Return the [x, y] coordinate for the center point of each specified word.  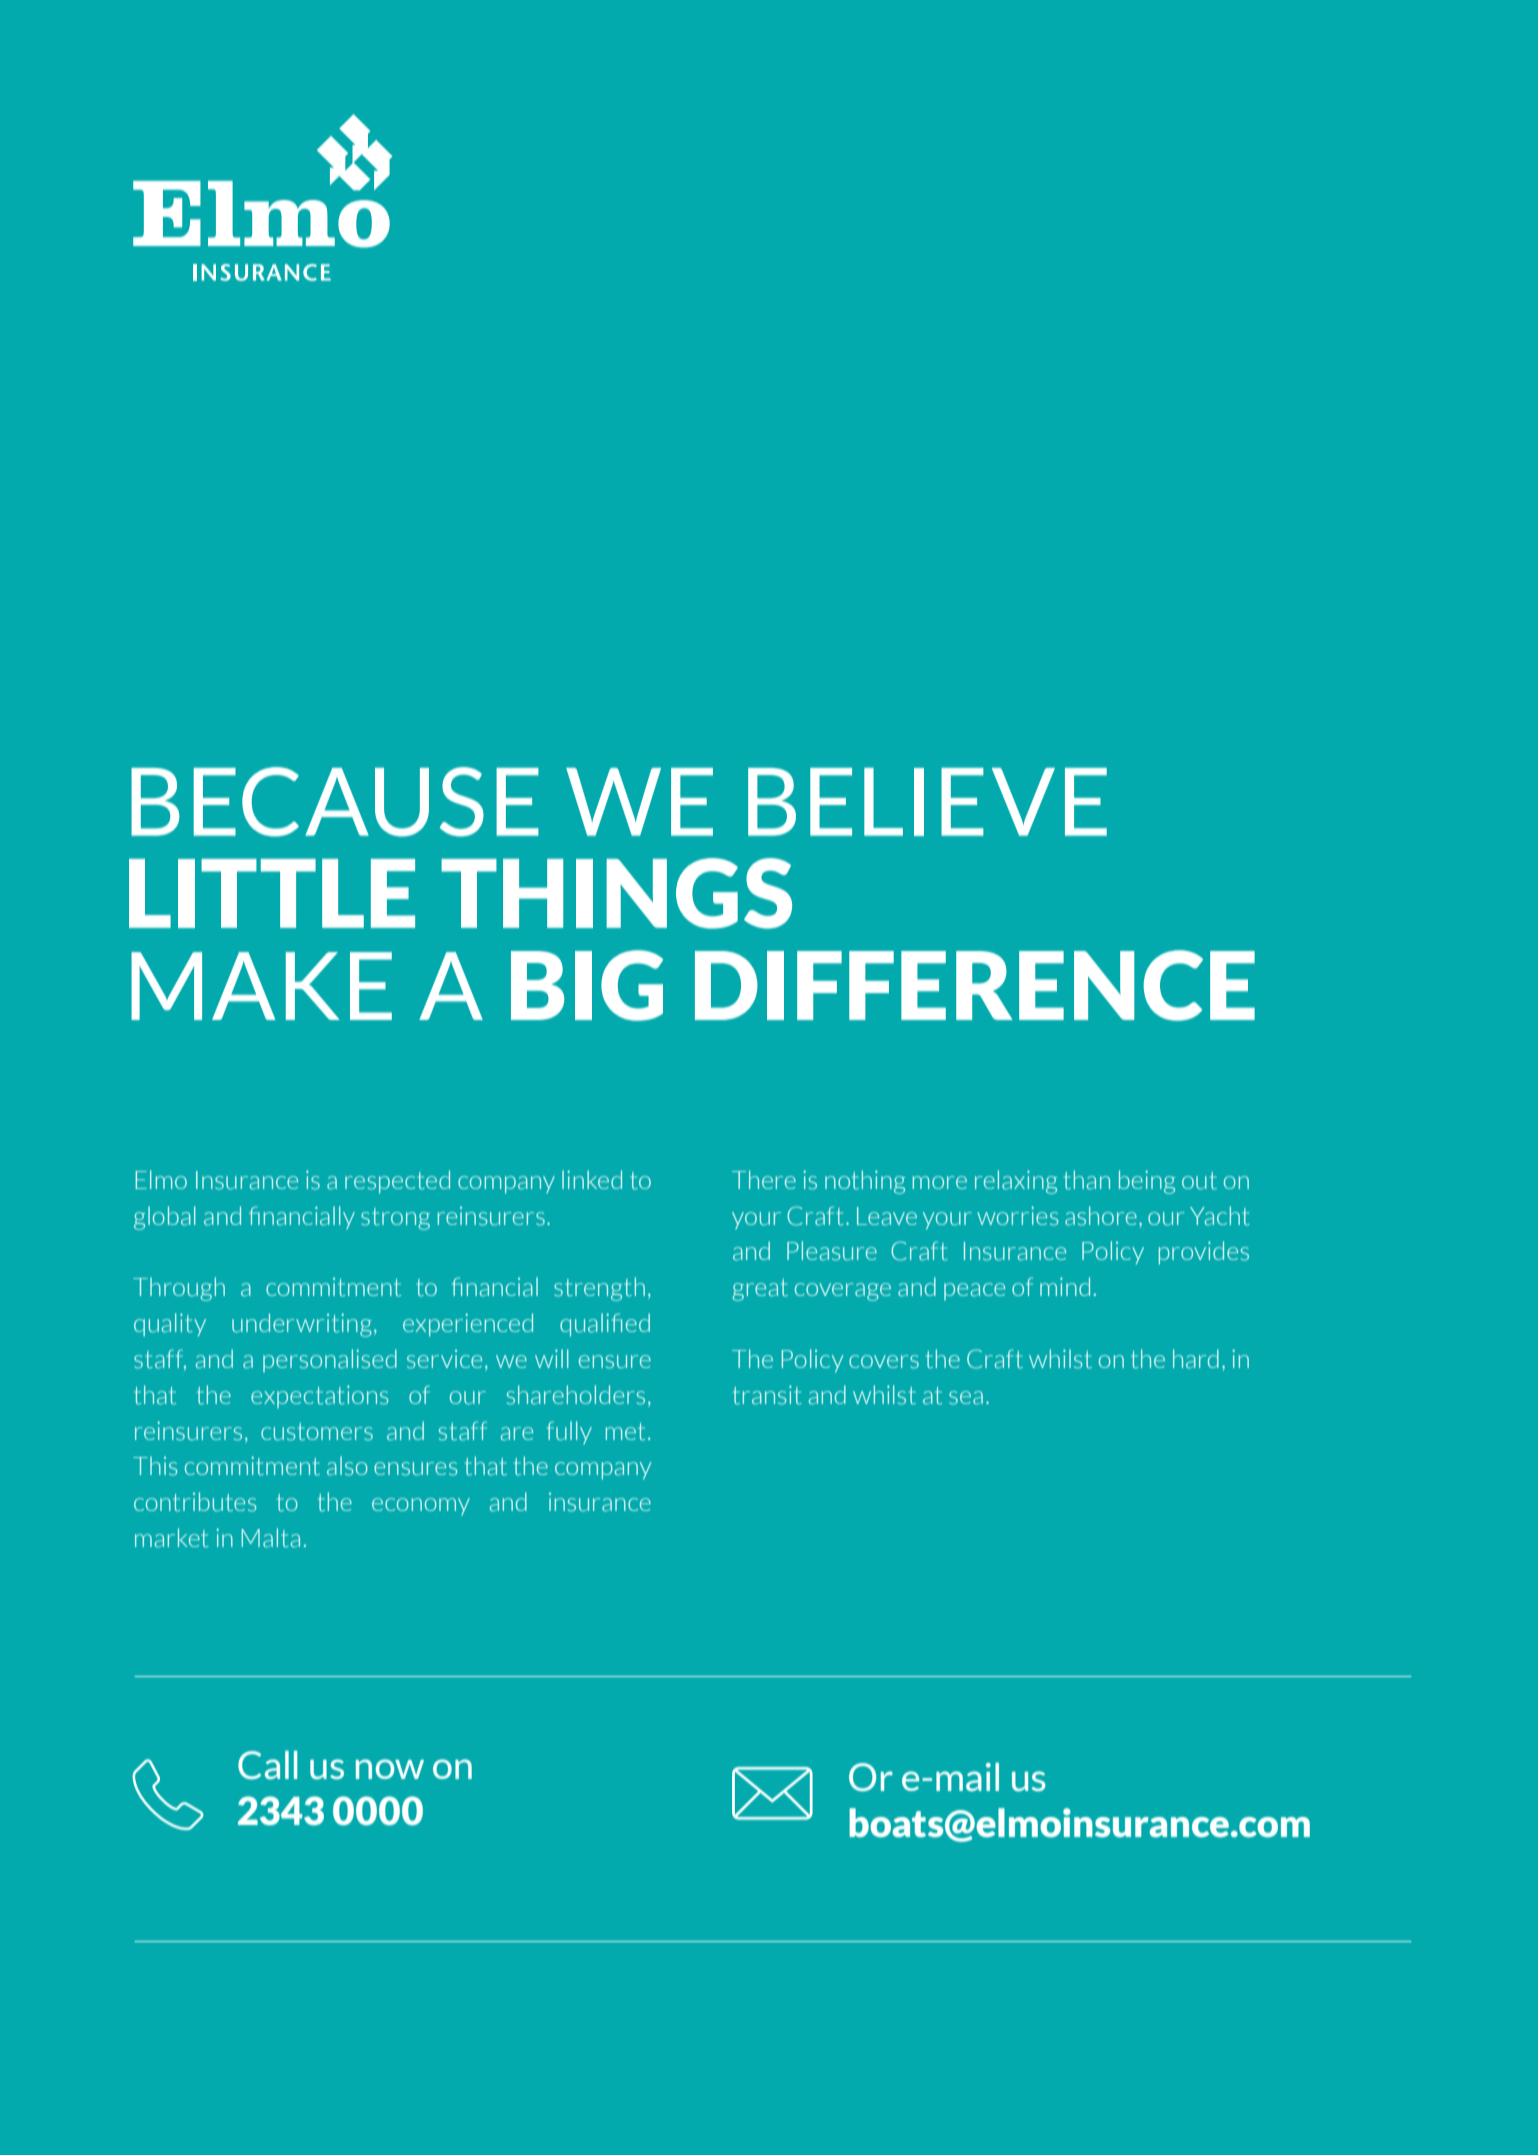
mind [1065, 1286]
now [390, 1769]
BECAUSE [335, 802]
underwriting [302, 1325]
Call [267, 1765]
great [760, 1290]
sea [966, 1398]
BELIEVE [927, 802]
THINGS [616, 893]
